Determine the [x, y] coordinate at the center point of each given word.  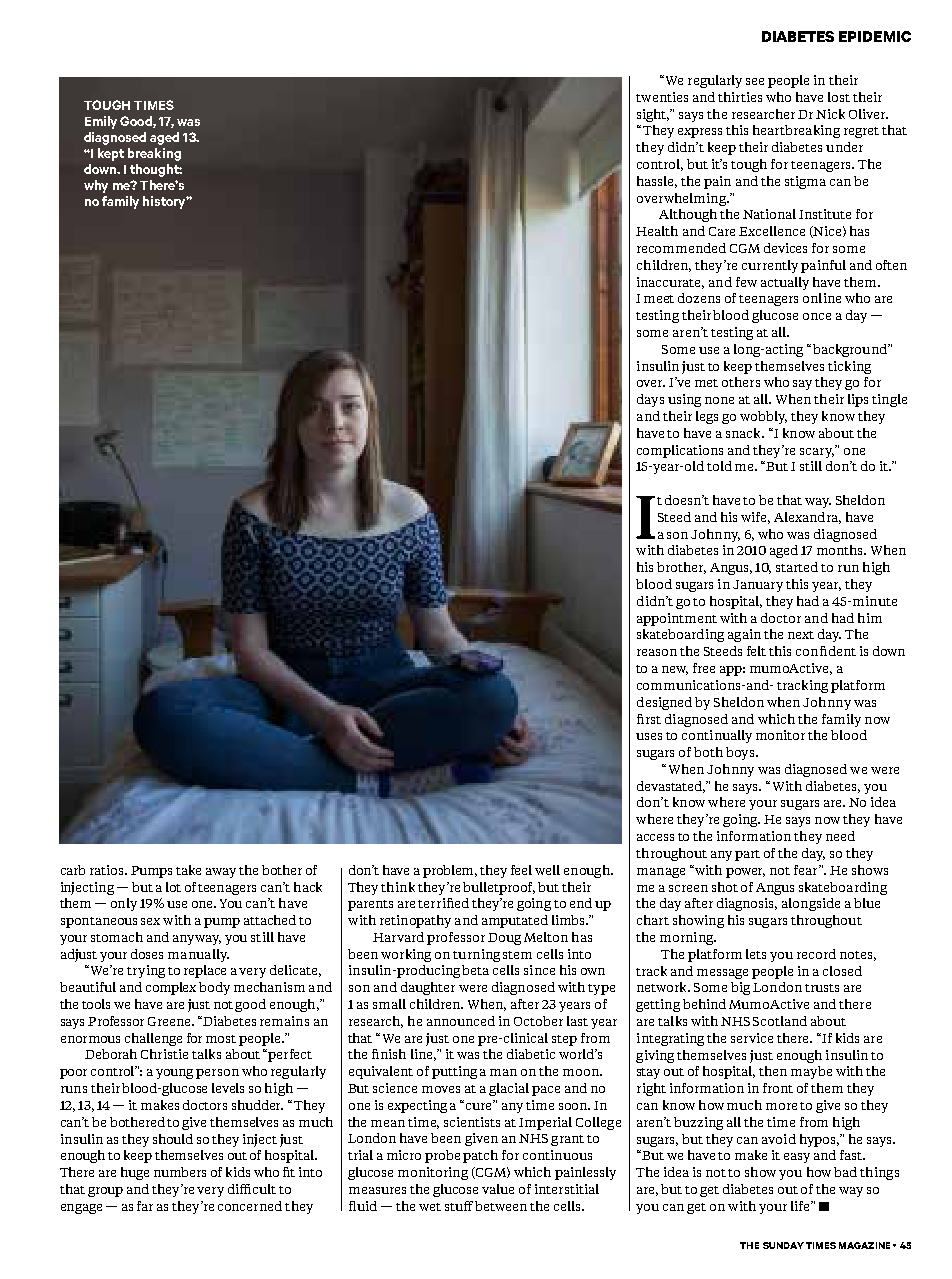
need [840, 836]
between [501, 1206]
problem [450, 871]
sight [653, 115]
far [145, 1206]
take [188, 870]
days [650, 400]
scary [817, 453]
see [755, 81]
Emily [101, 122]
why [96, 186]
